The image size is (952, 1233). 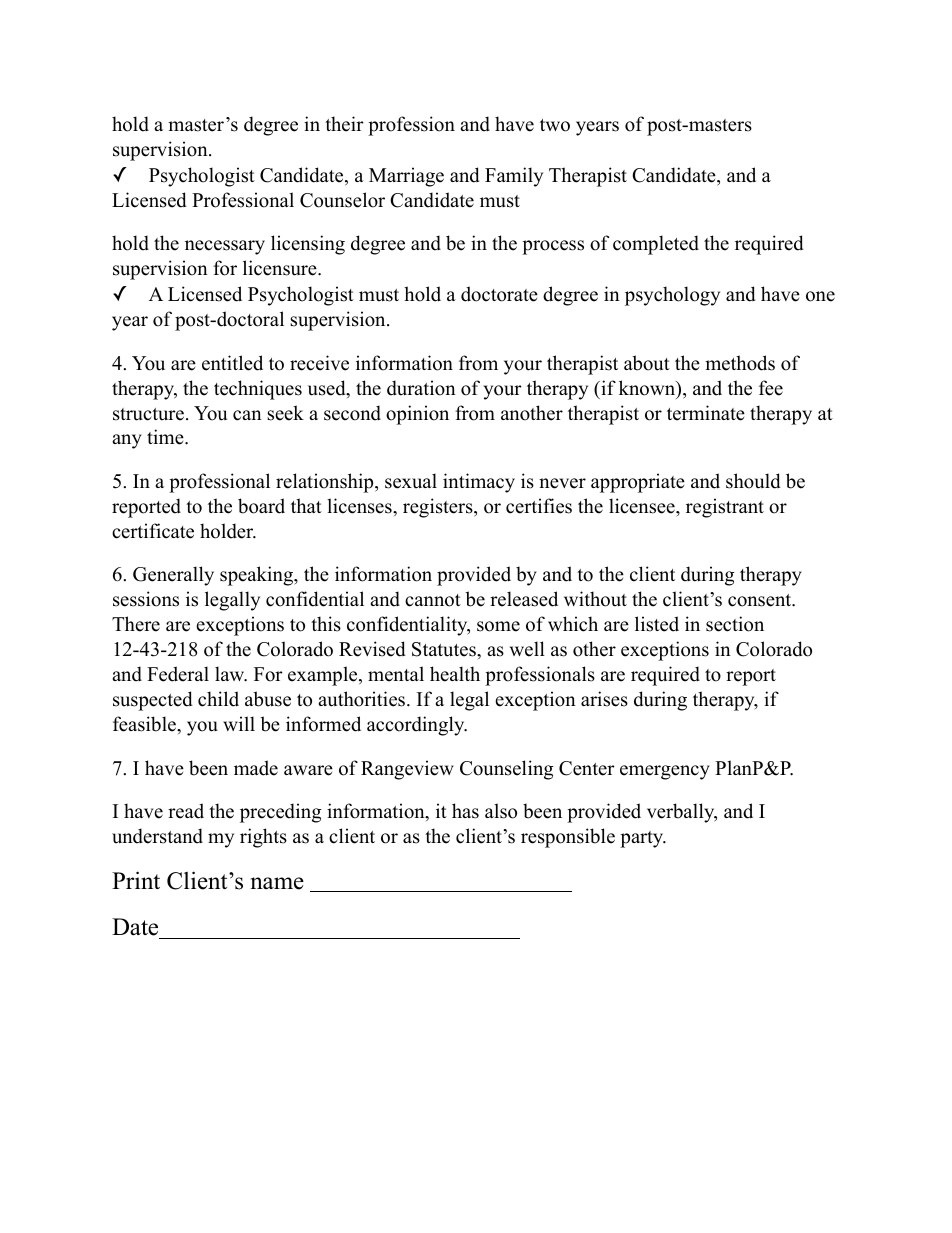 What do you see at coordinates (514, 177) in the screenshot?
I see `Family` at bounding box center [514, 177].
